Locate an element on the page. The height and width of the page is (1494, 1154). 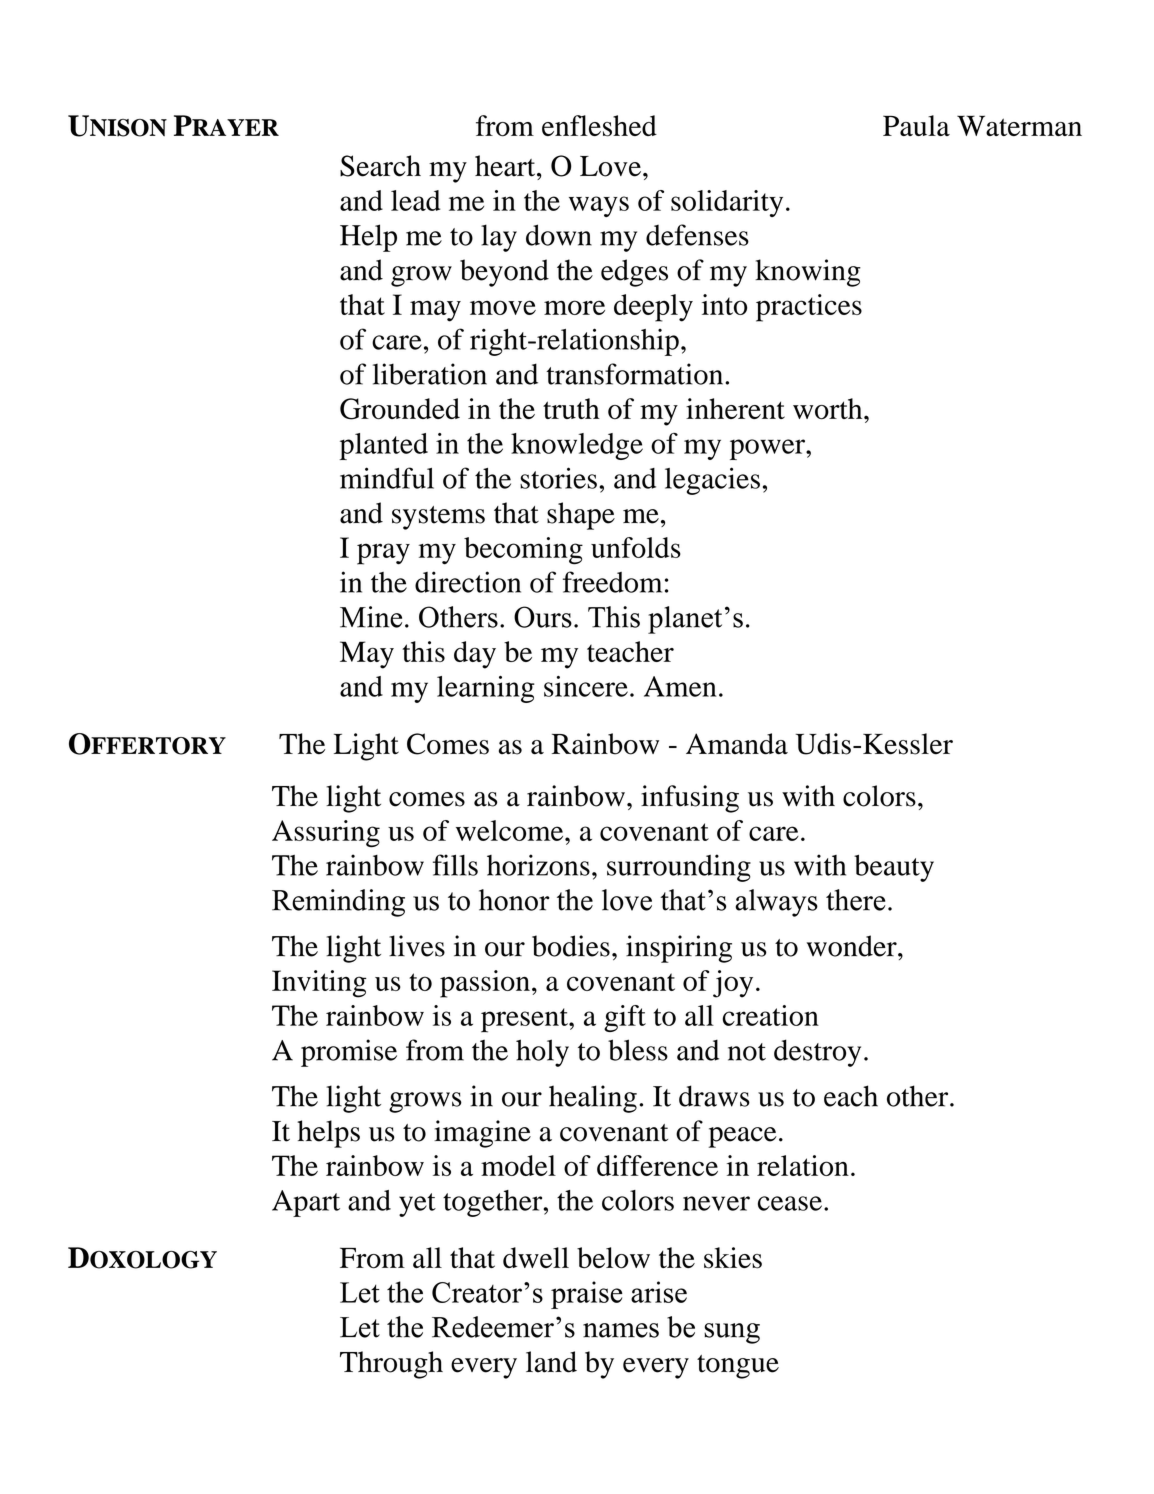
planted is located at coordinates (384, 446).
